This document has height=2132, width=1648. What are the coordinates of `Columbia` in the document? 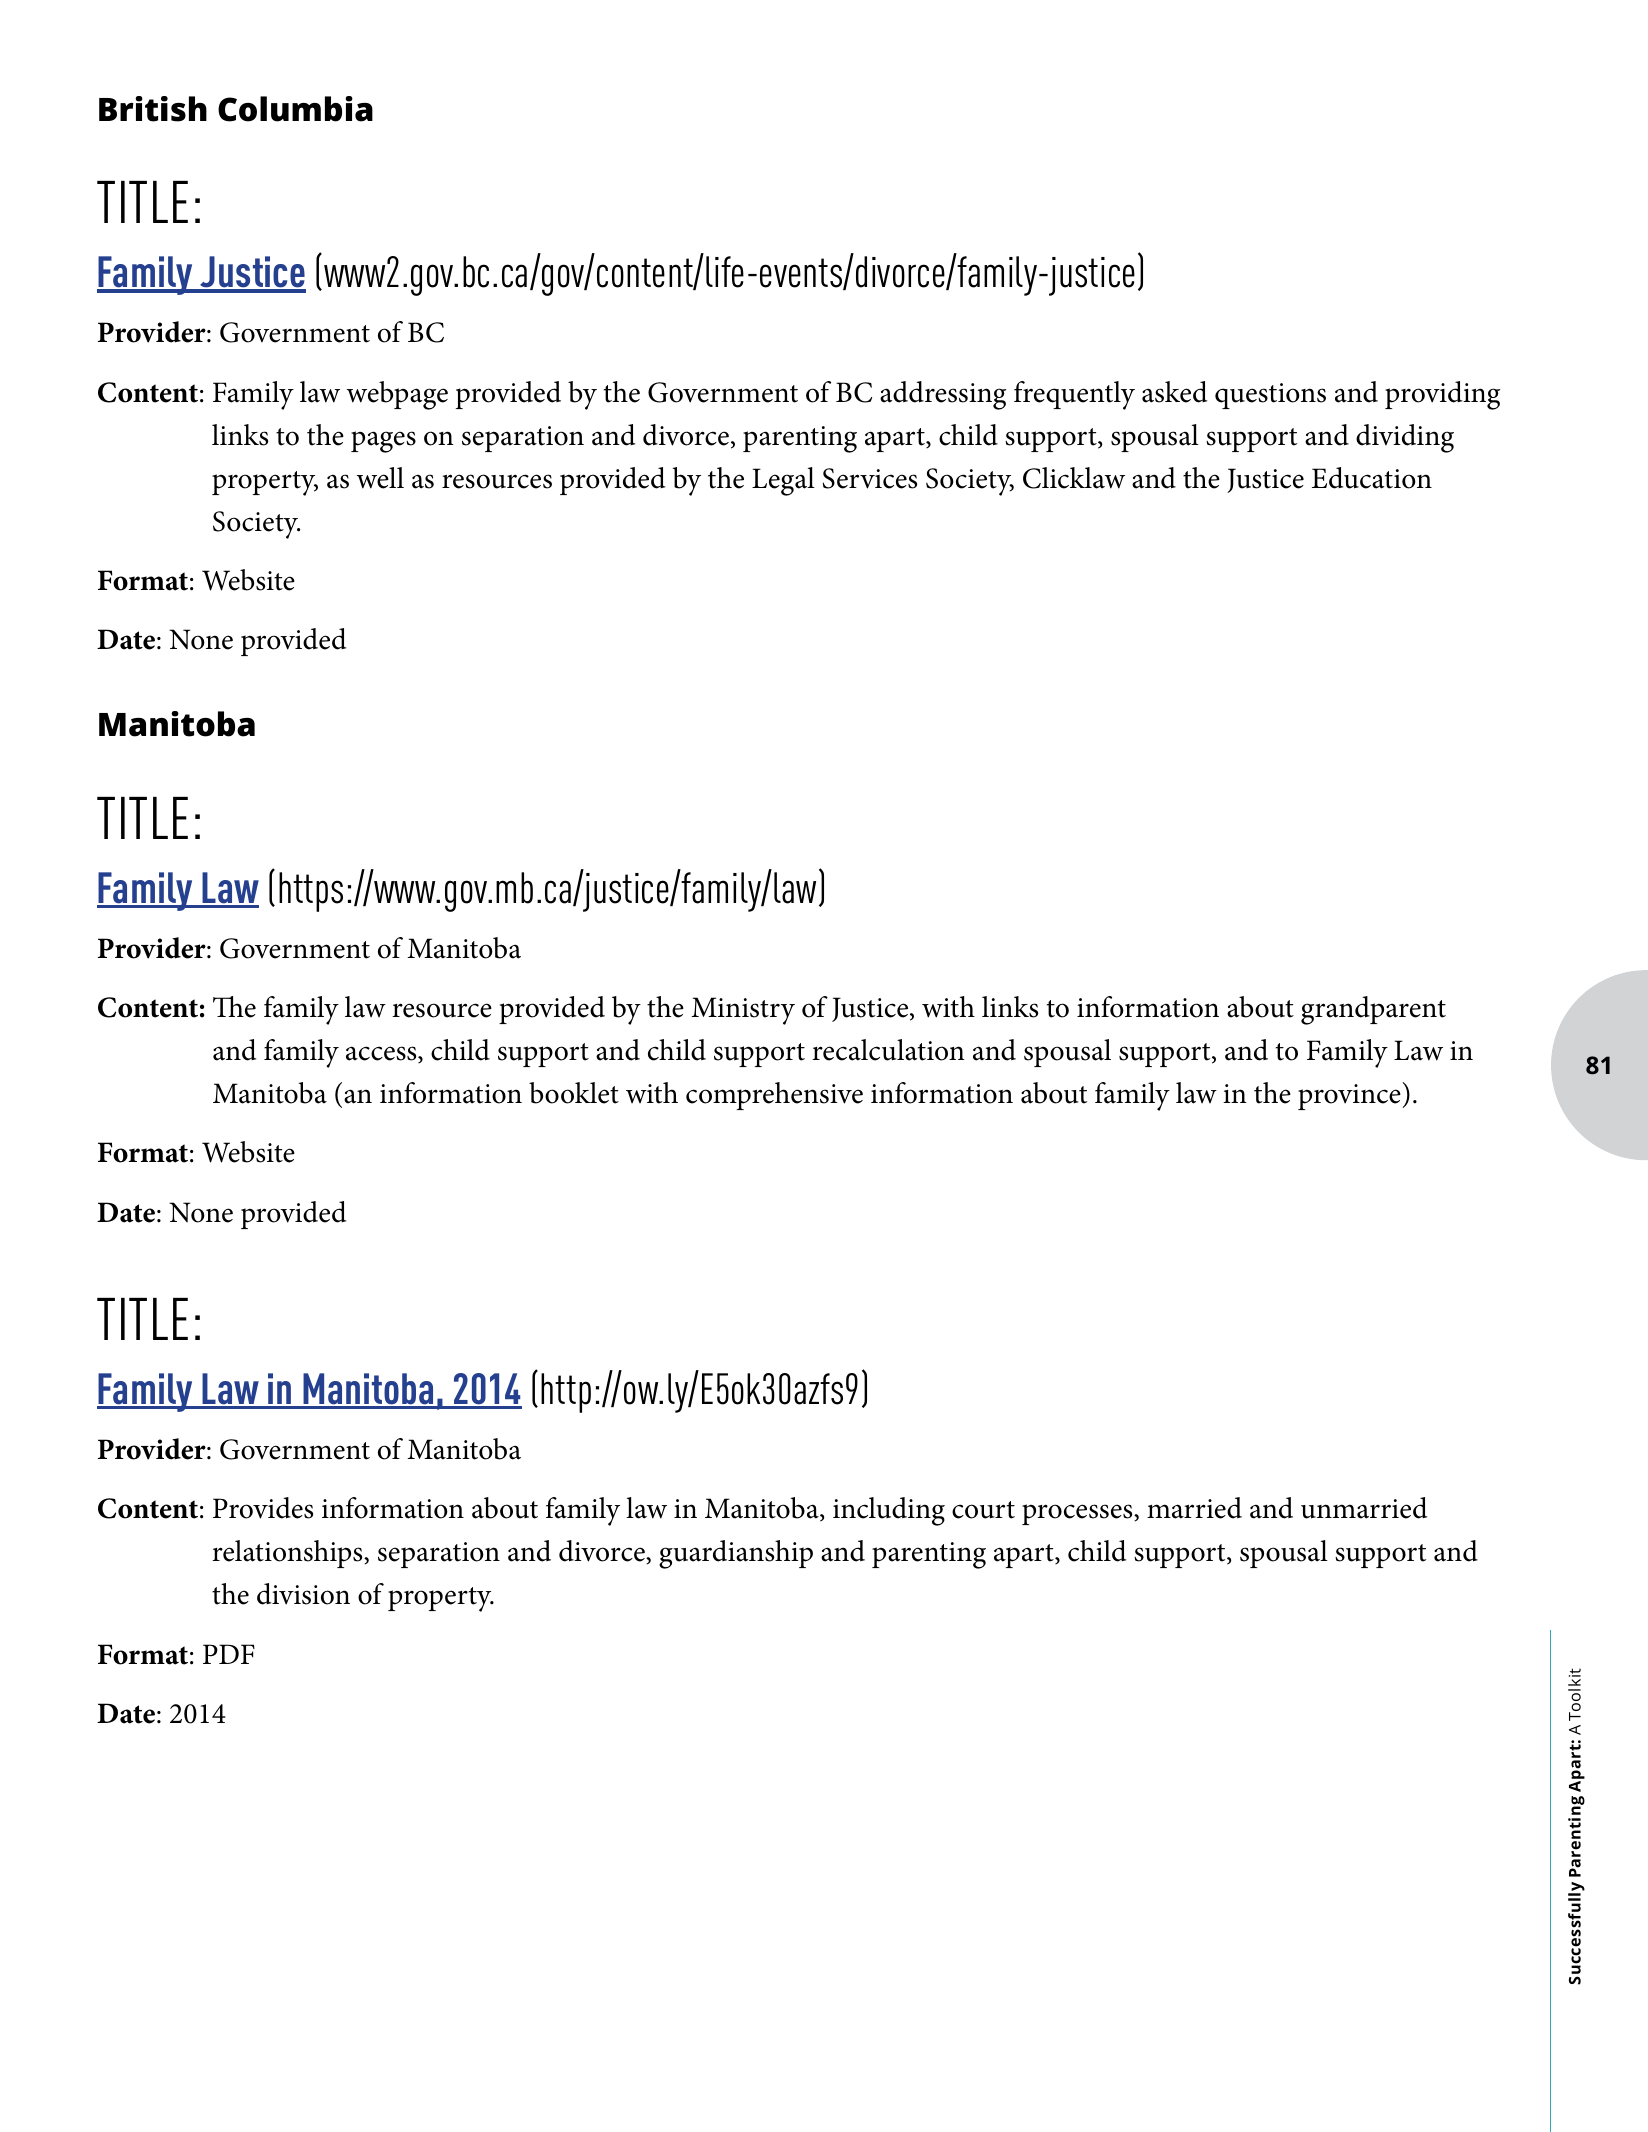 It's located at (295, 109).
